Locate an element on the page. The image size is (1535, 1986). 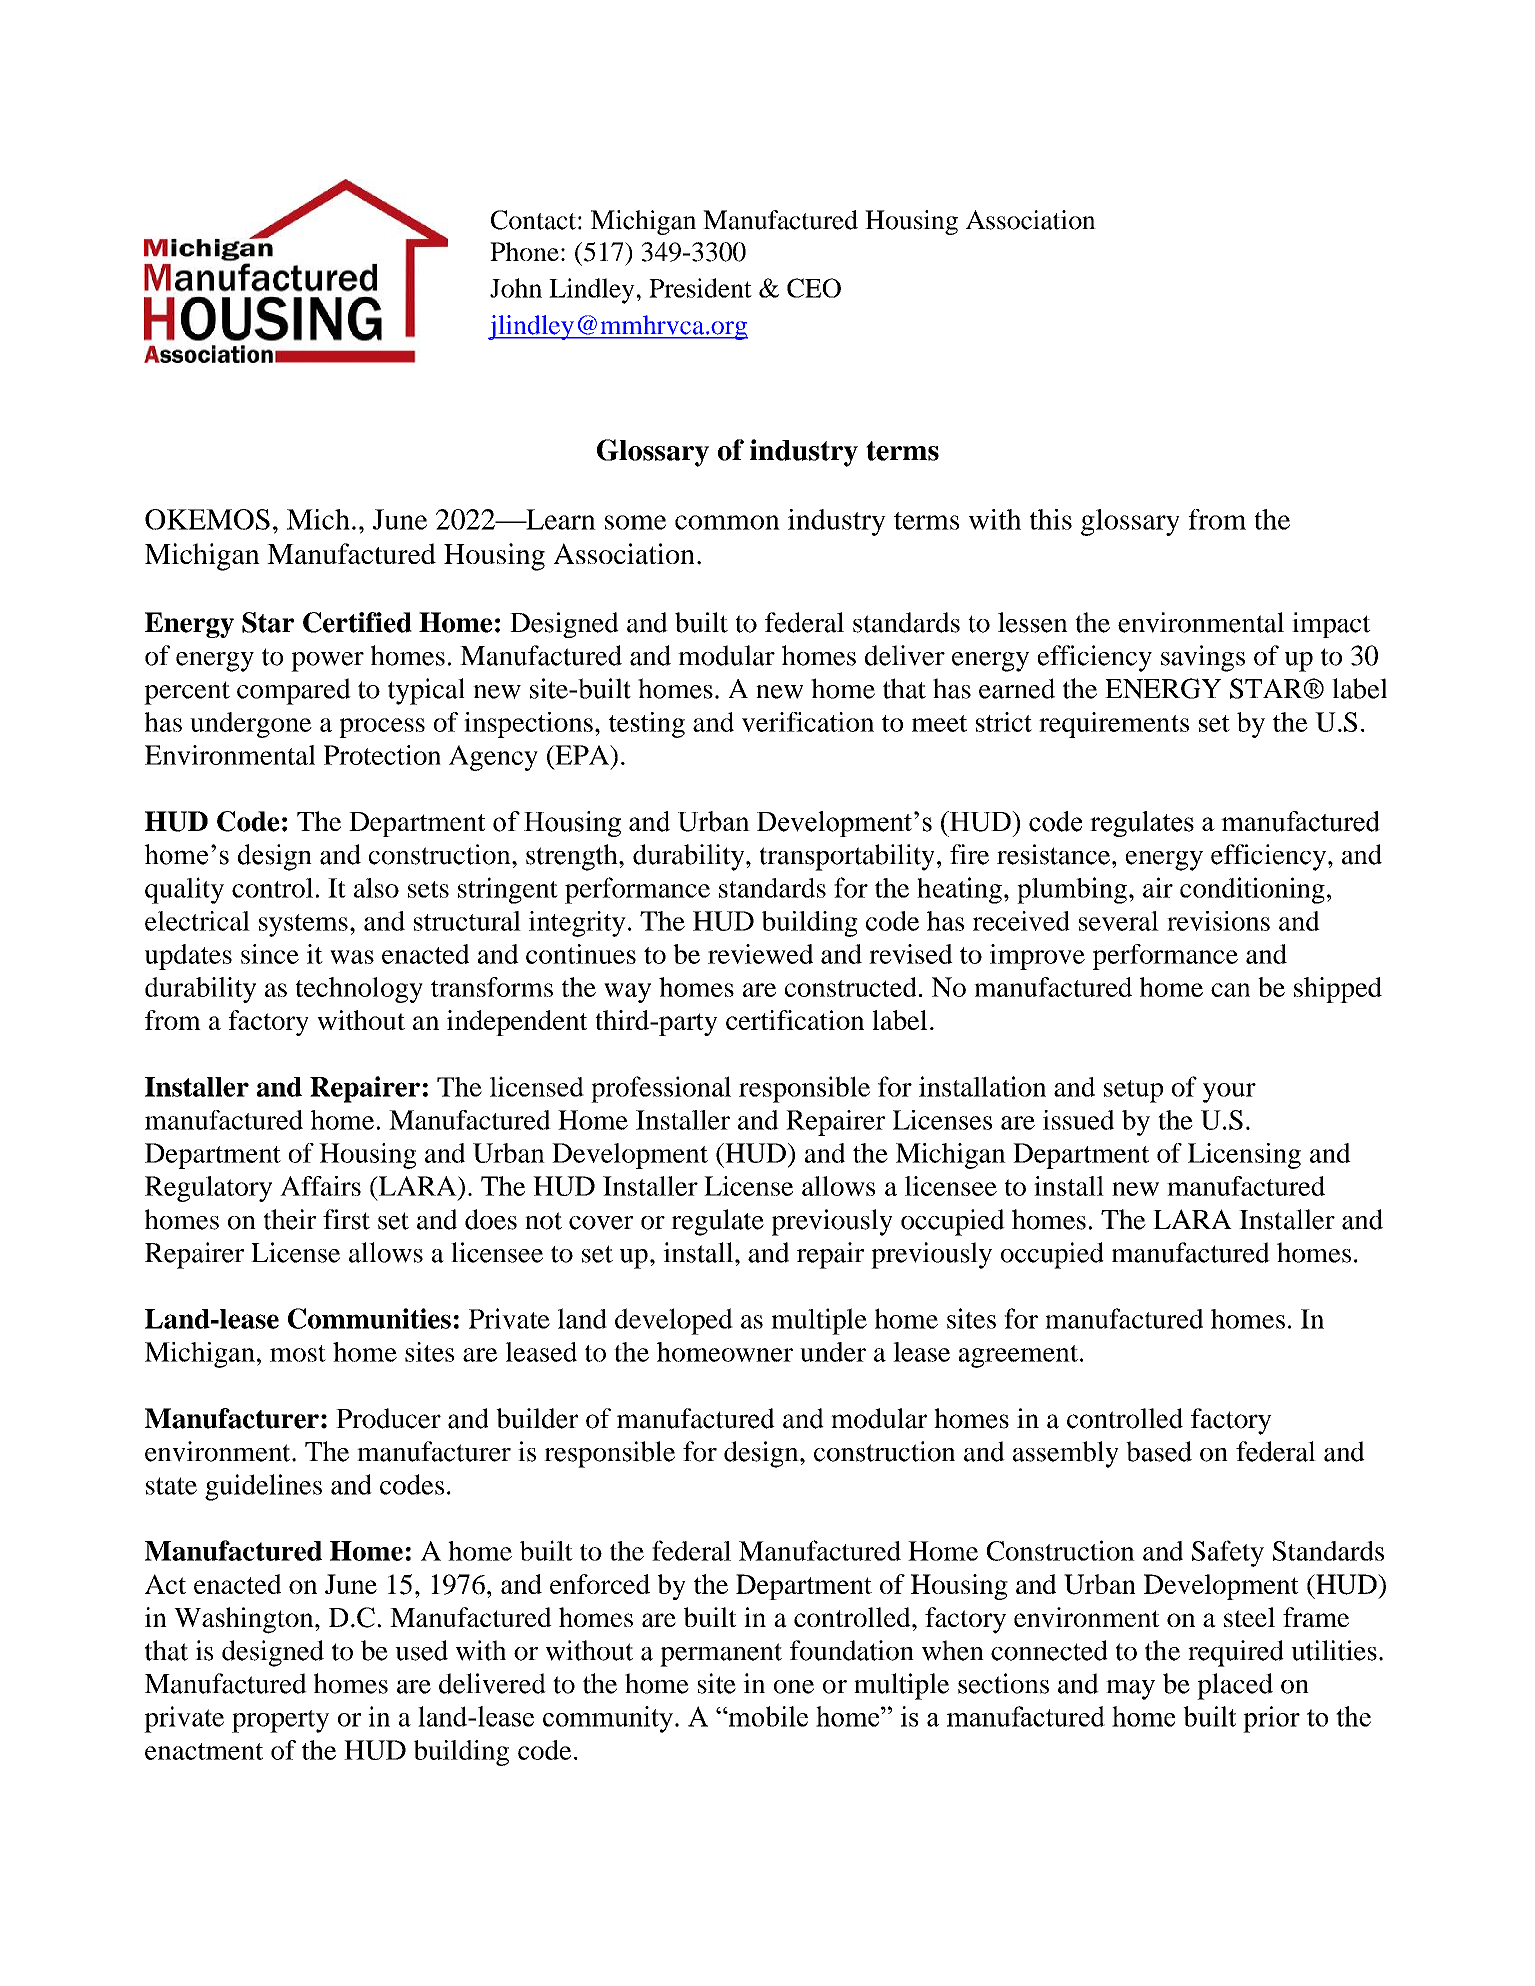
Certified is located at coordinates (357, 622).
